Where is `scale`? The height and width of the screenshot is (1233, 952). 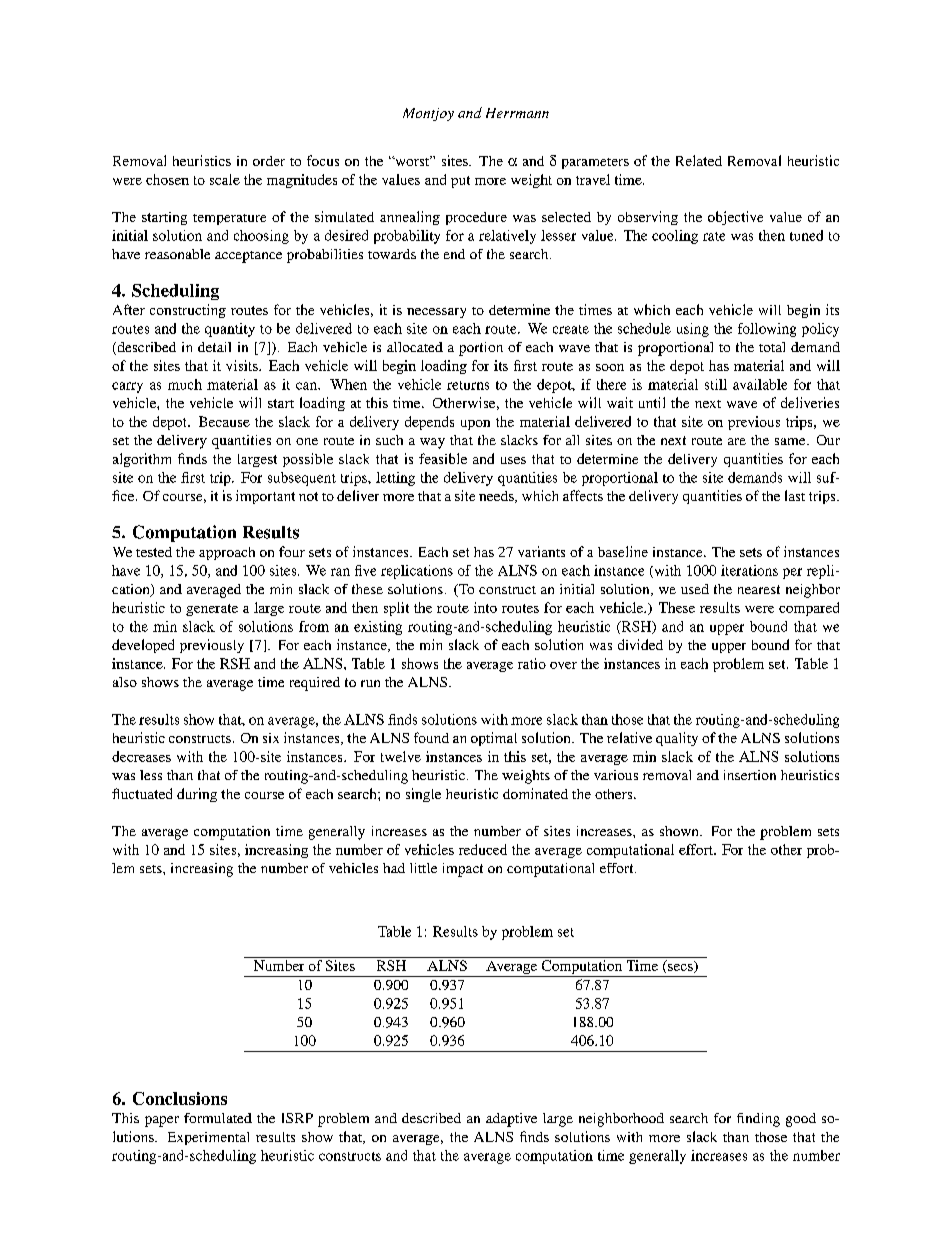 scale is located at coordinates (225, 179).
